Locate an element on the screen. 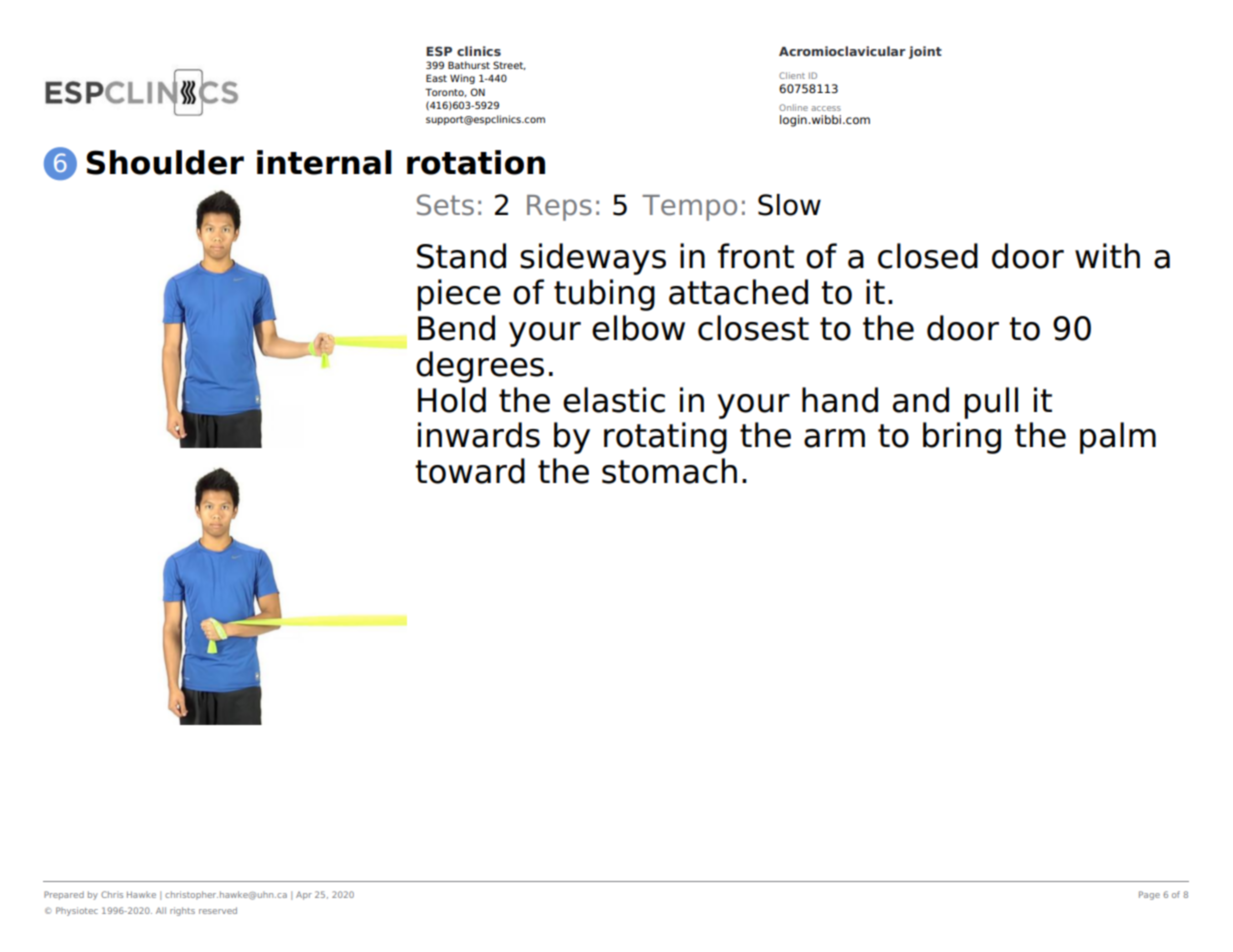 The width and height of the screenshot is (1233, 952). piece is located at coordinates (459, 295).
